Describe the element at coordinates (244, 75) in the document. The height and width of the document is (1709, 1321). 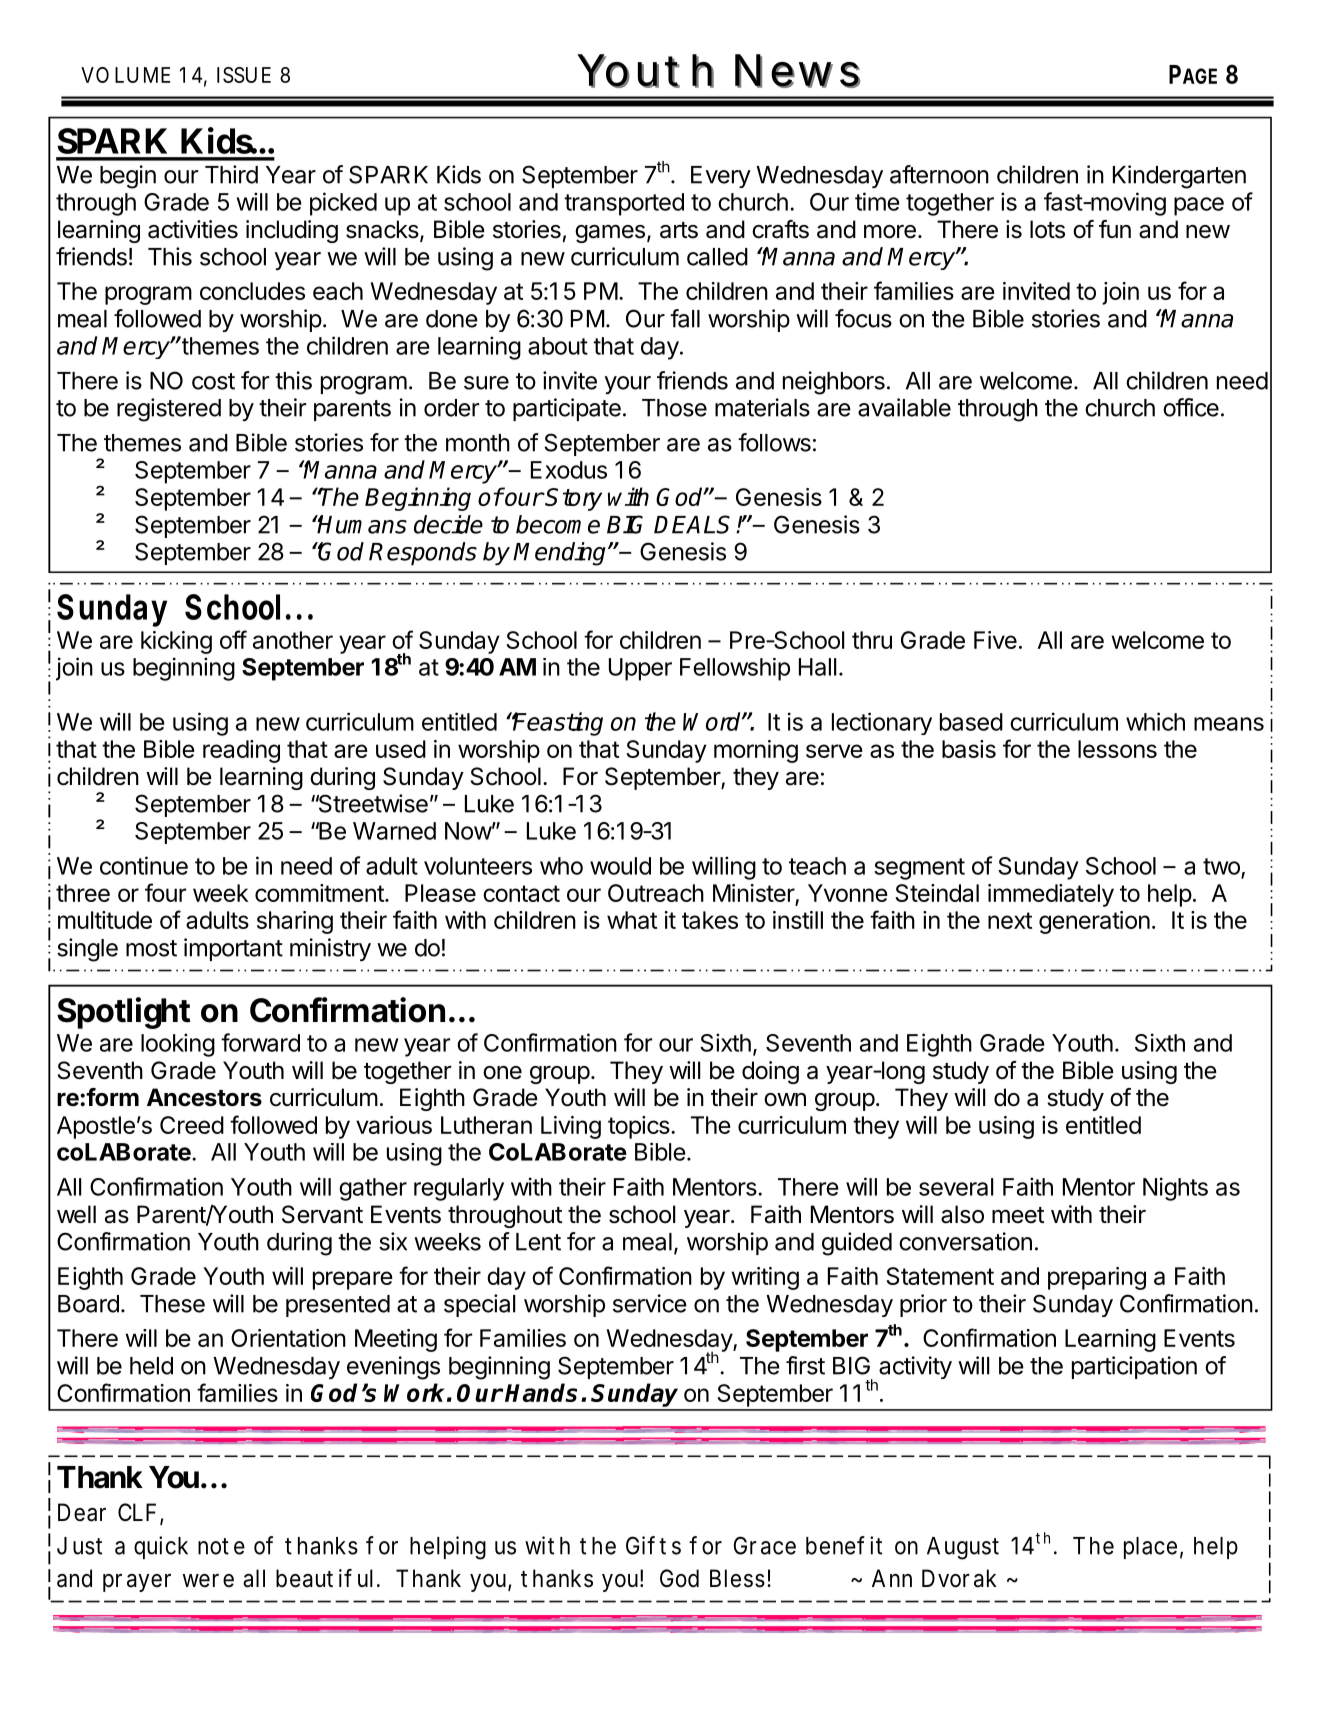
I see `ISSUE` at that location.
